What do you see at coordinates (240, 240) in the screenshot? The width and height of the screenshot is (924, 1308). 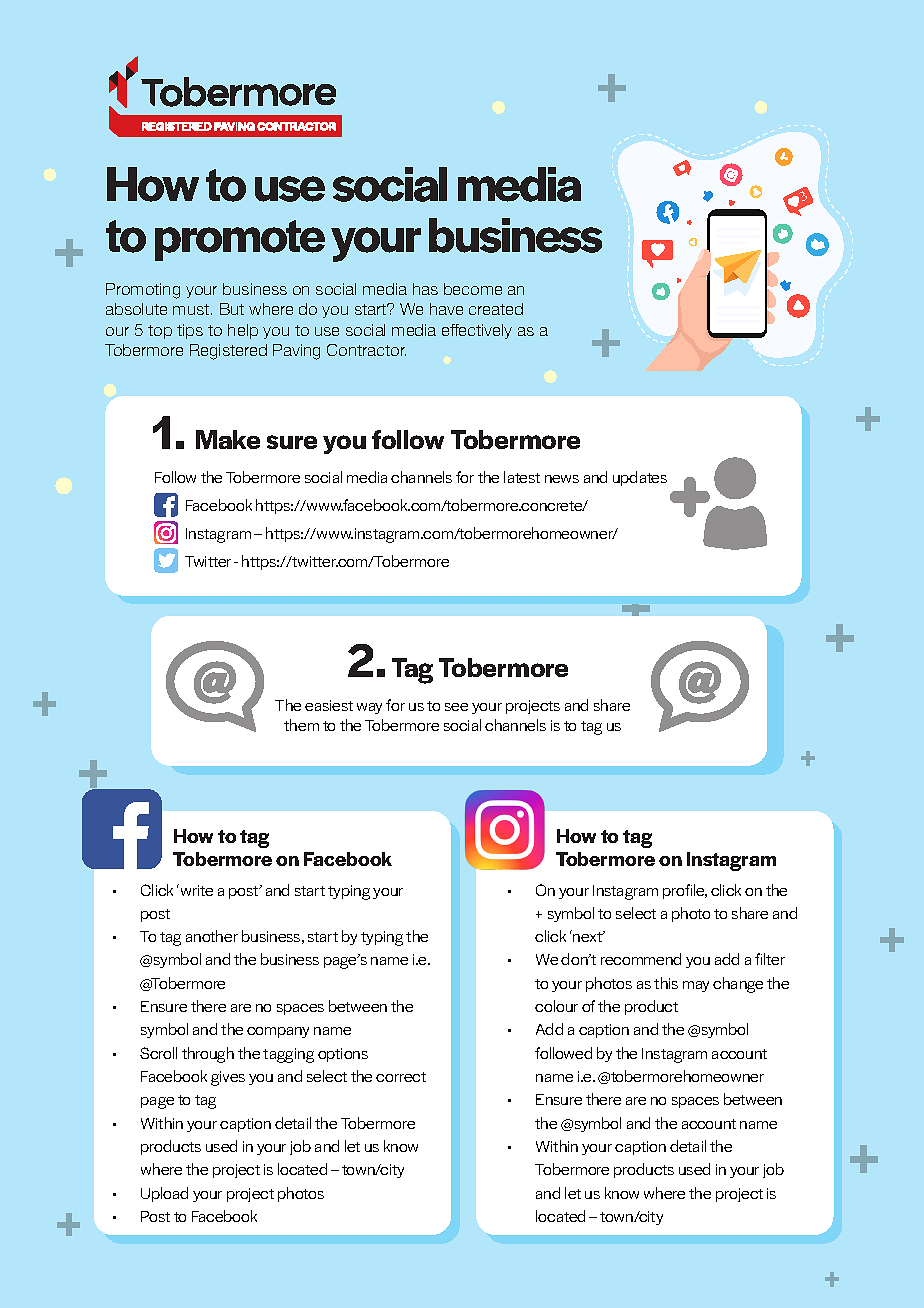 I see `promote` at bounding box center [240, 240].
